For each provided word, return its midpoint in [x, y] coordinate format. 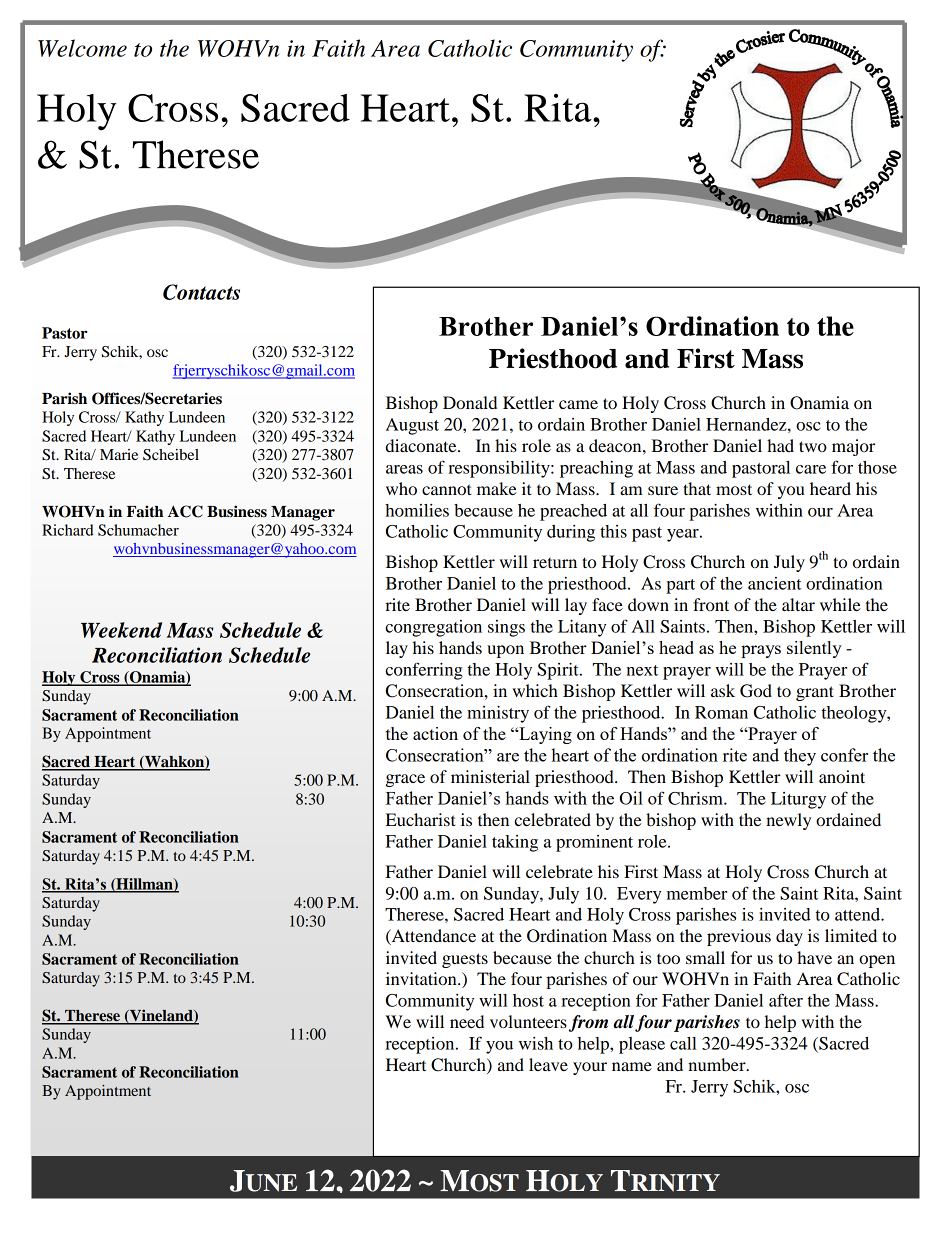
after [786, 1000]
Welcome [82, 48]
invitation [422, 978]
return [555, 563]
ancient [775, 583]
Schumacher [138, 530]
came [578, 404]
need [467, 1021]
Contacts [201, 292]
